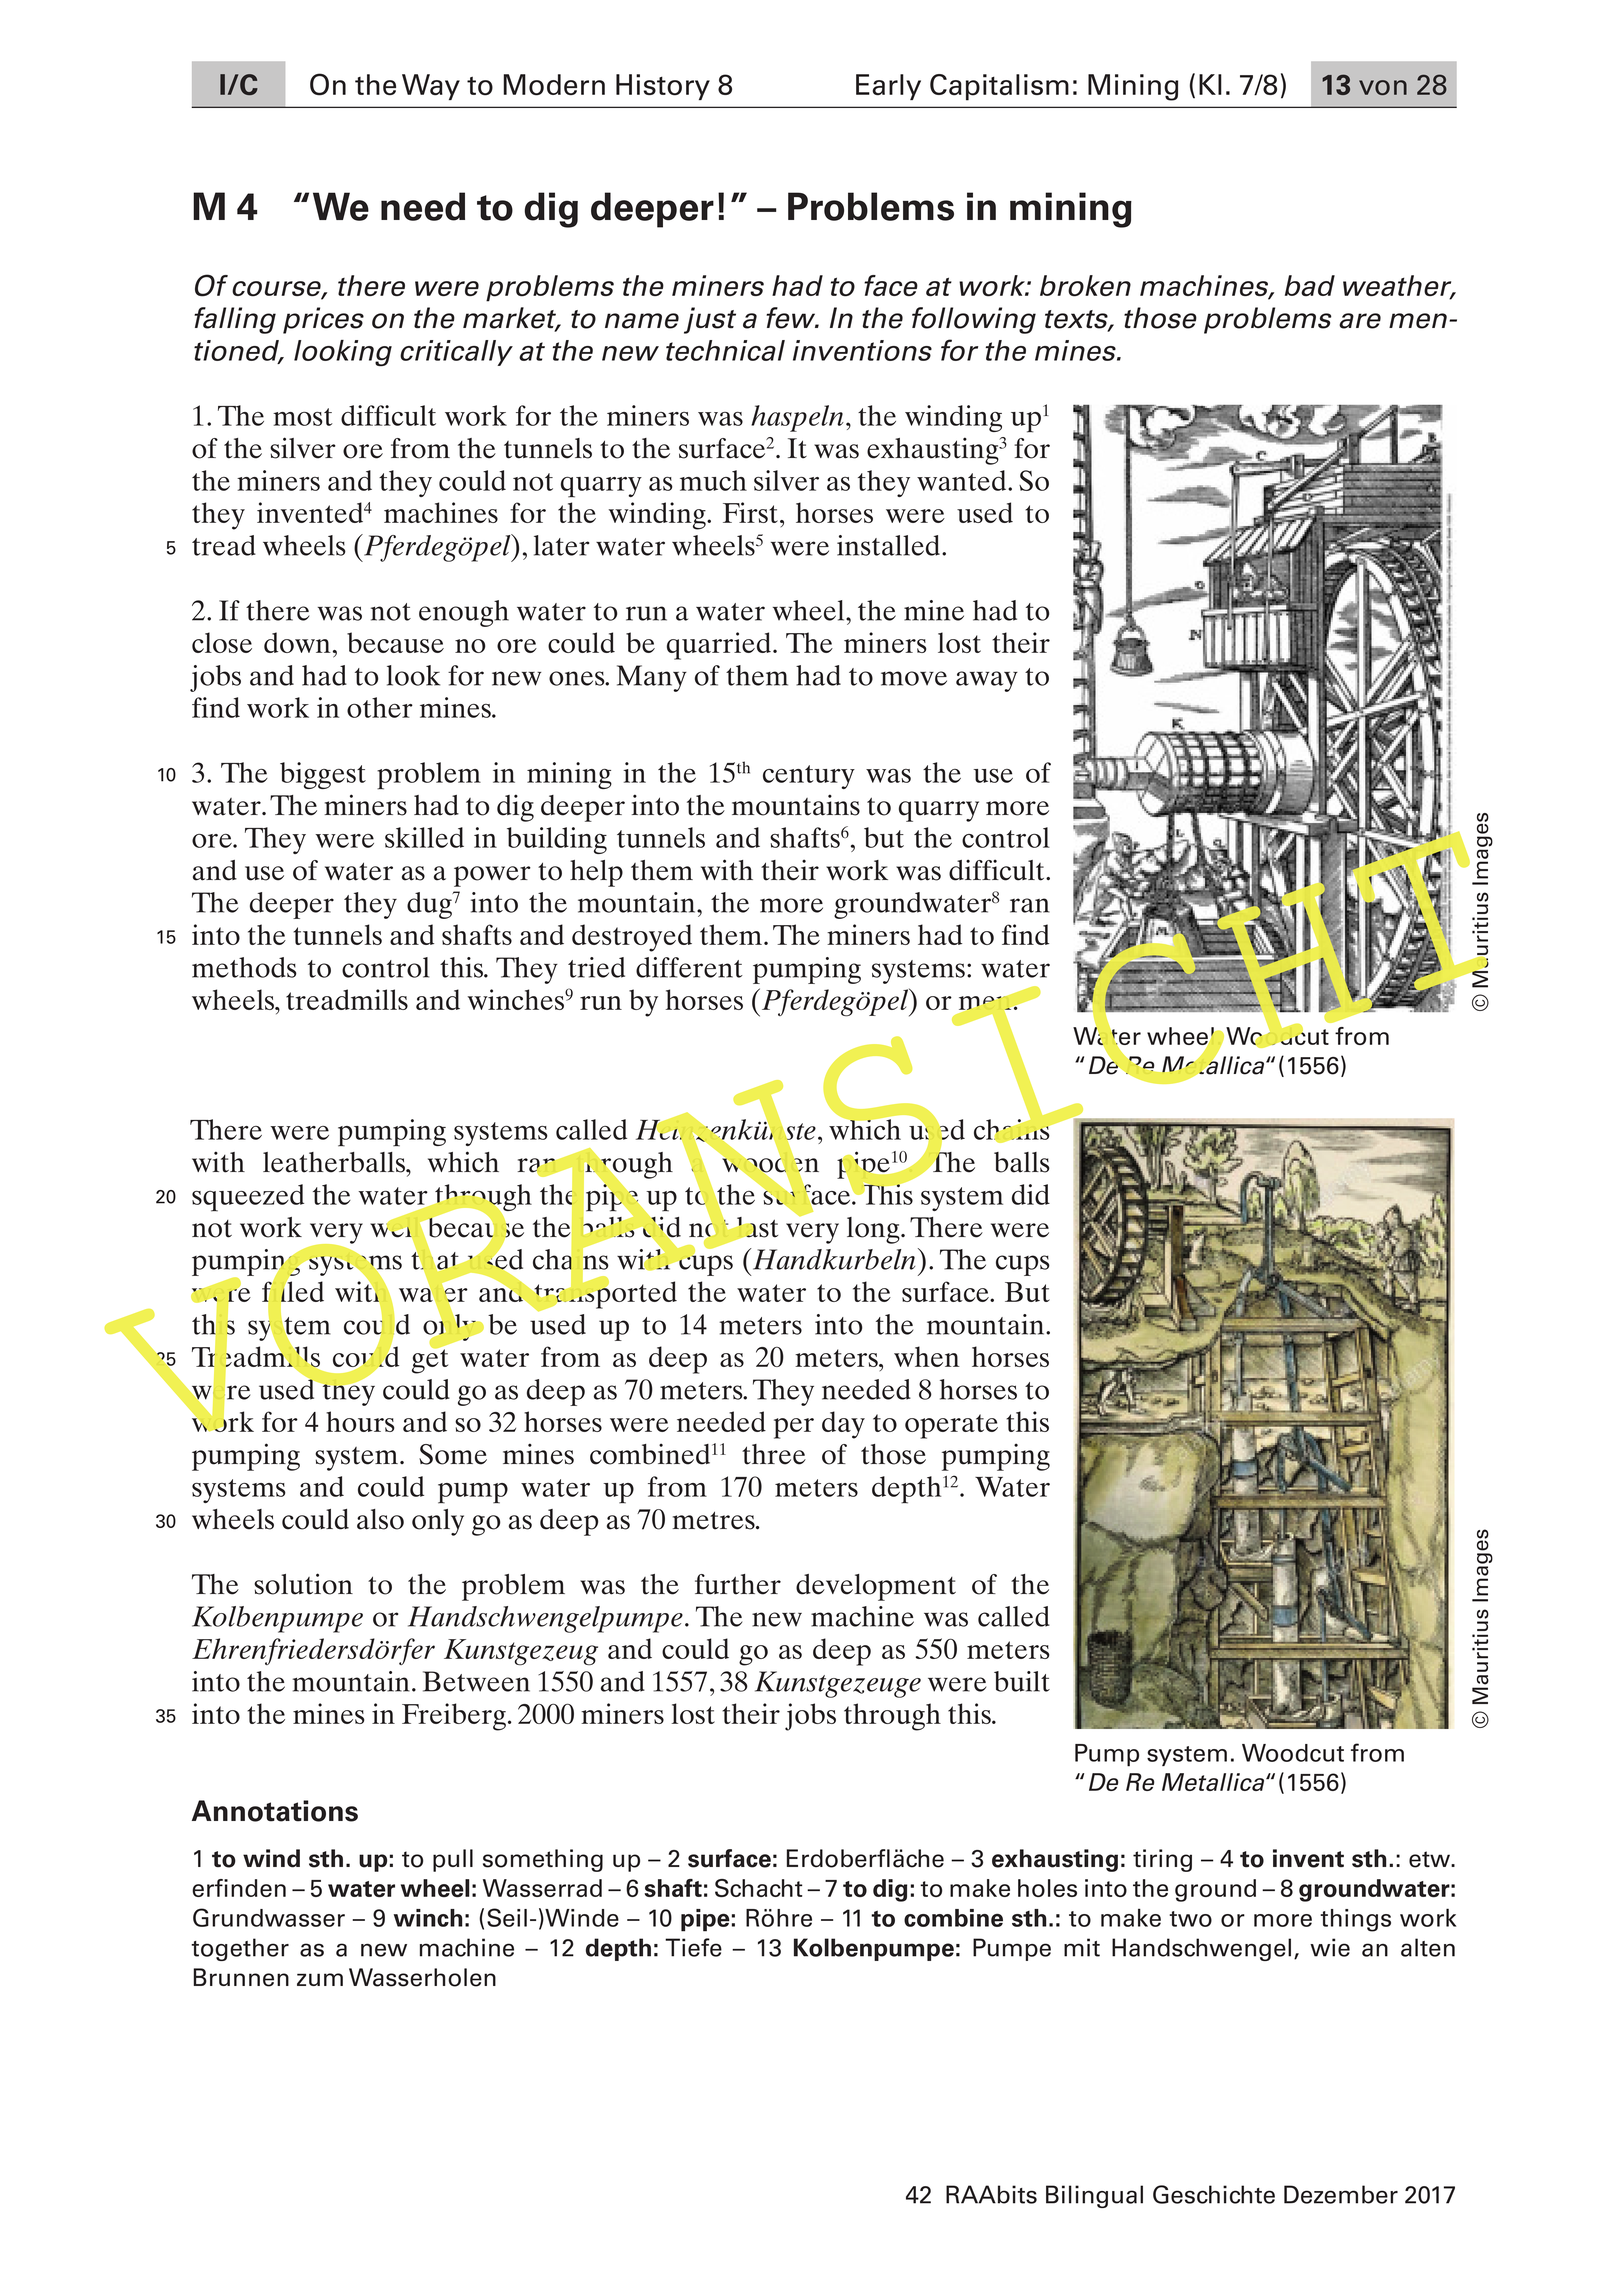 Image resolution: width=1610 pixels, height=2277 pixels. What do you see at coordinates (320, 1979) in the page?
I see `zum` at bounding box center [320, 1979].
